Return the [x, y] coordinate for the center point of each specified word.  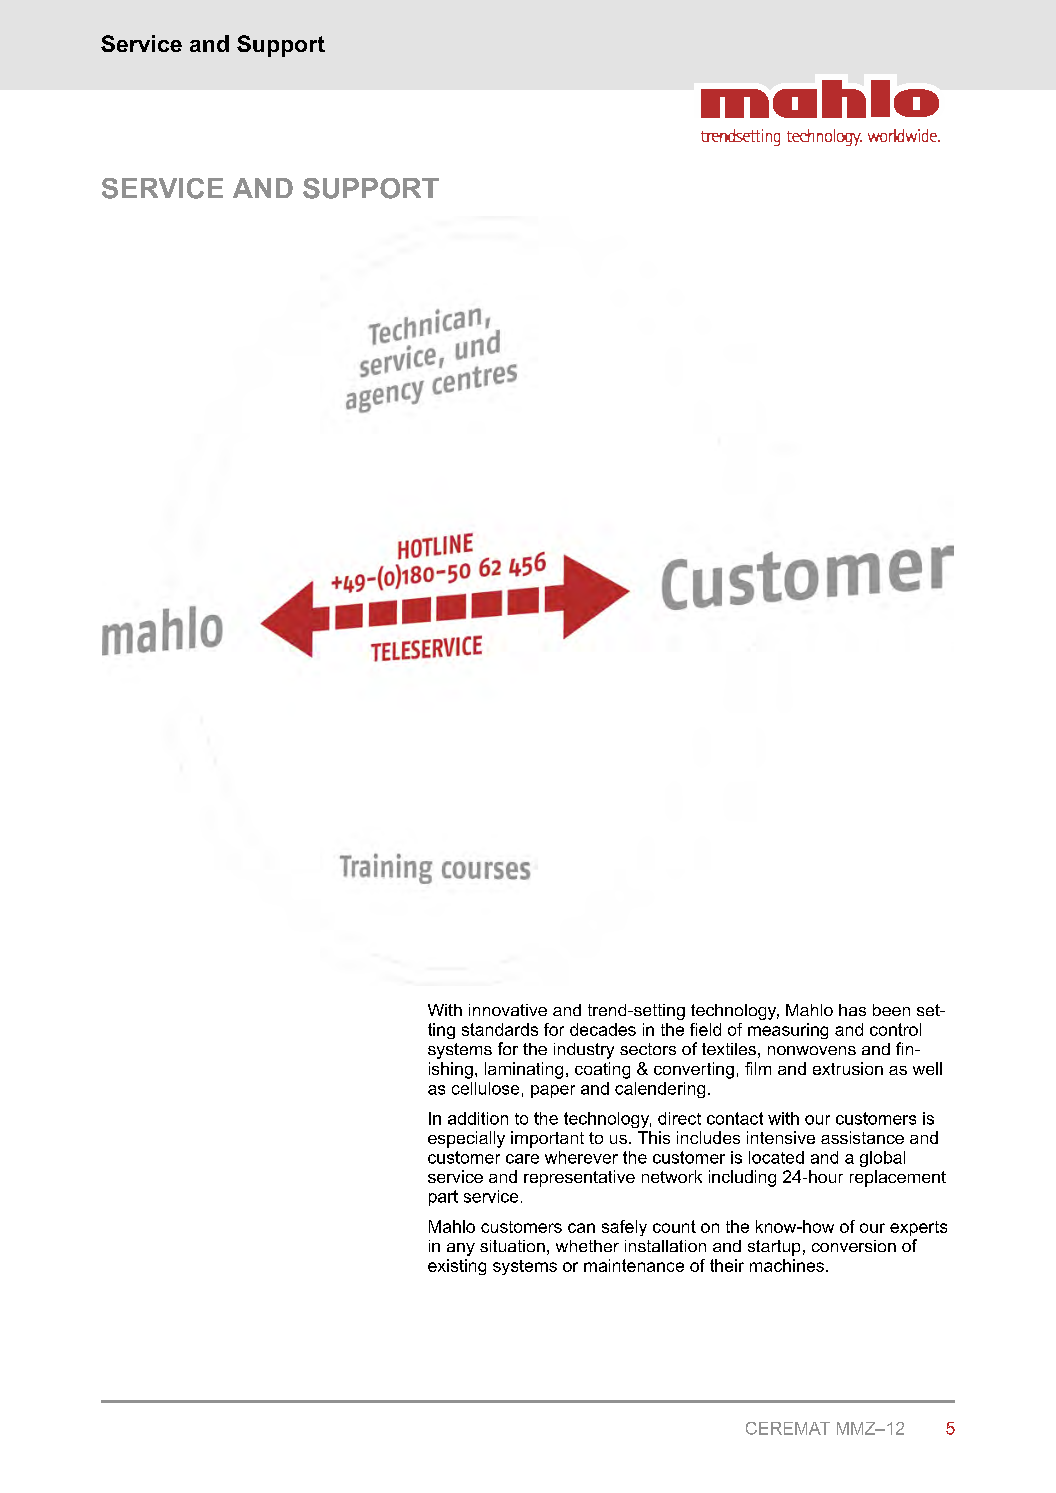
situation [512, 1246]
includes [708, 1137]
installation [665, 1246]
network [672, 1176]
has [852, 1010]
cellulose [485, 1088]
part [443, 1198]
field [705, 1029]
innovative [508, 1010]
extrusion [848, 1068]
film [758, 1068]
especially [466, 1139]
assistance [862, 1137]
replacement [898, 1178]
